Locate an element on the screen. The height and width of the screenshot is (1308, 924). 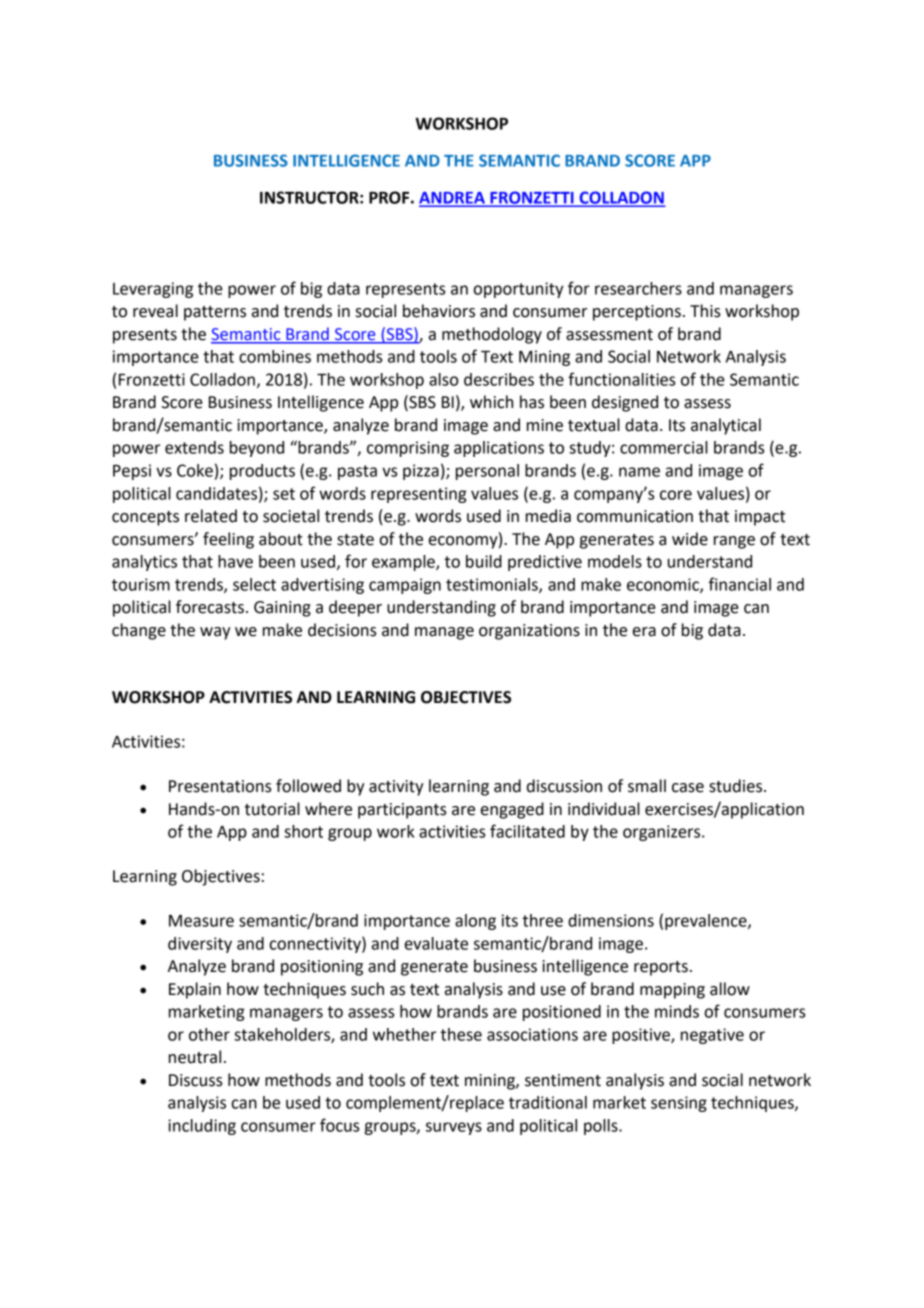
way is located at coordinates (215, 633).
